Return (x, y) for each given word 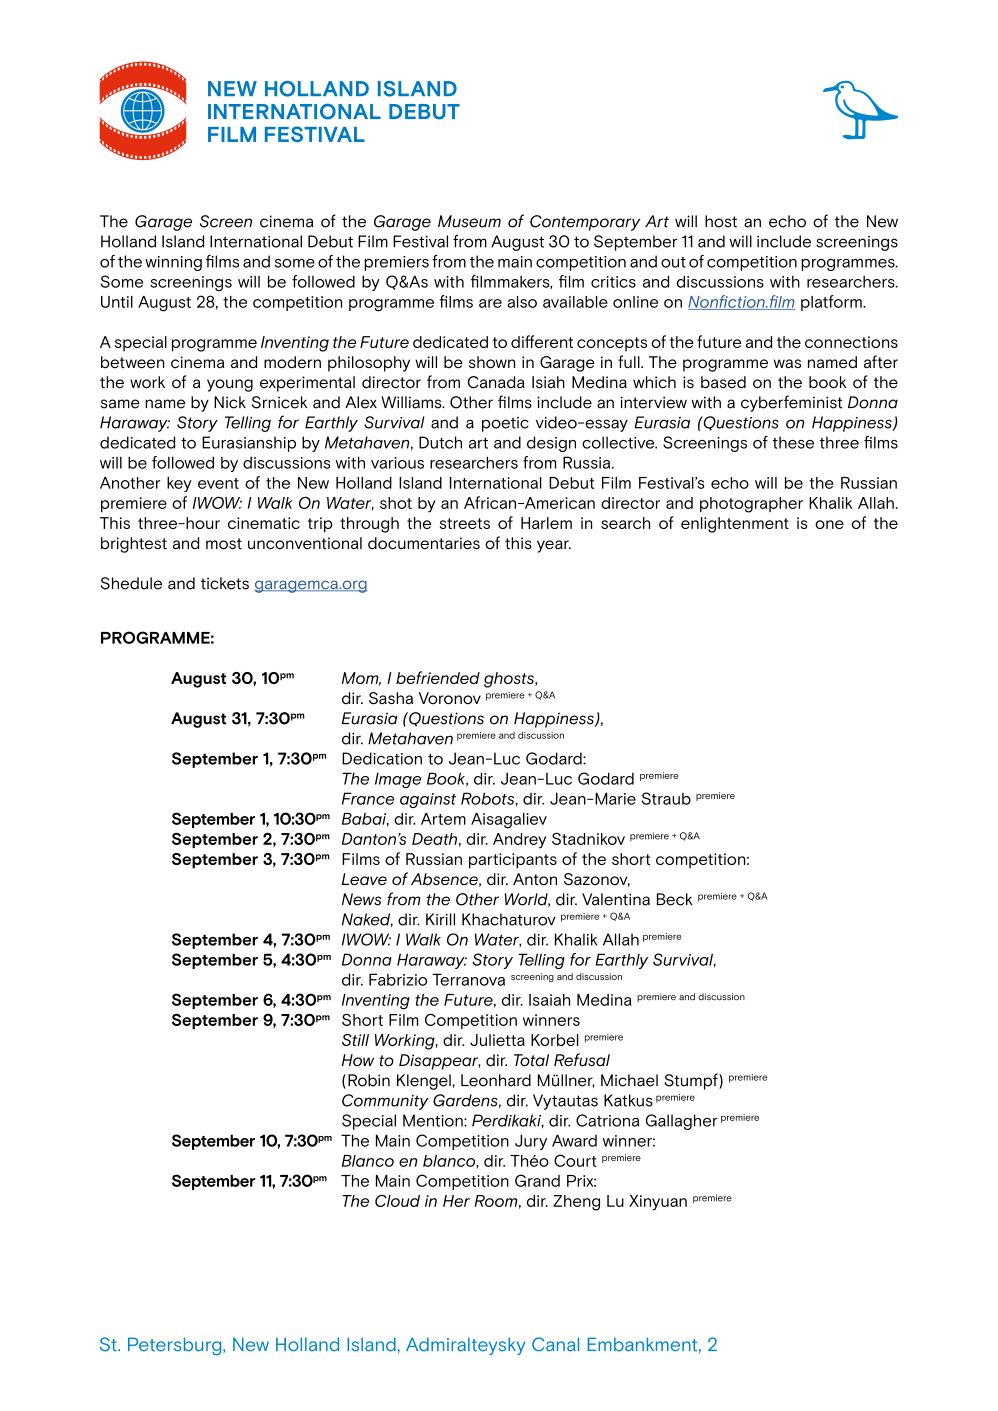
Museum (469, 221)
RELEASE (181, 282)
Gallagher (682, 1122)
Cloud (397, 1201)
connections (851, 342)
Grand (537, 1180)
